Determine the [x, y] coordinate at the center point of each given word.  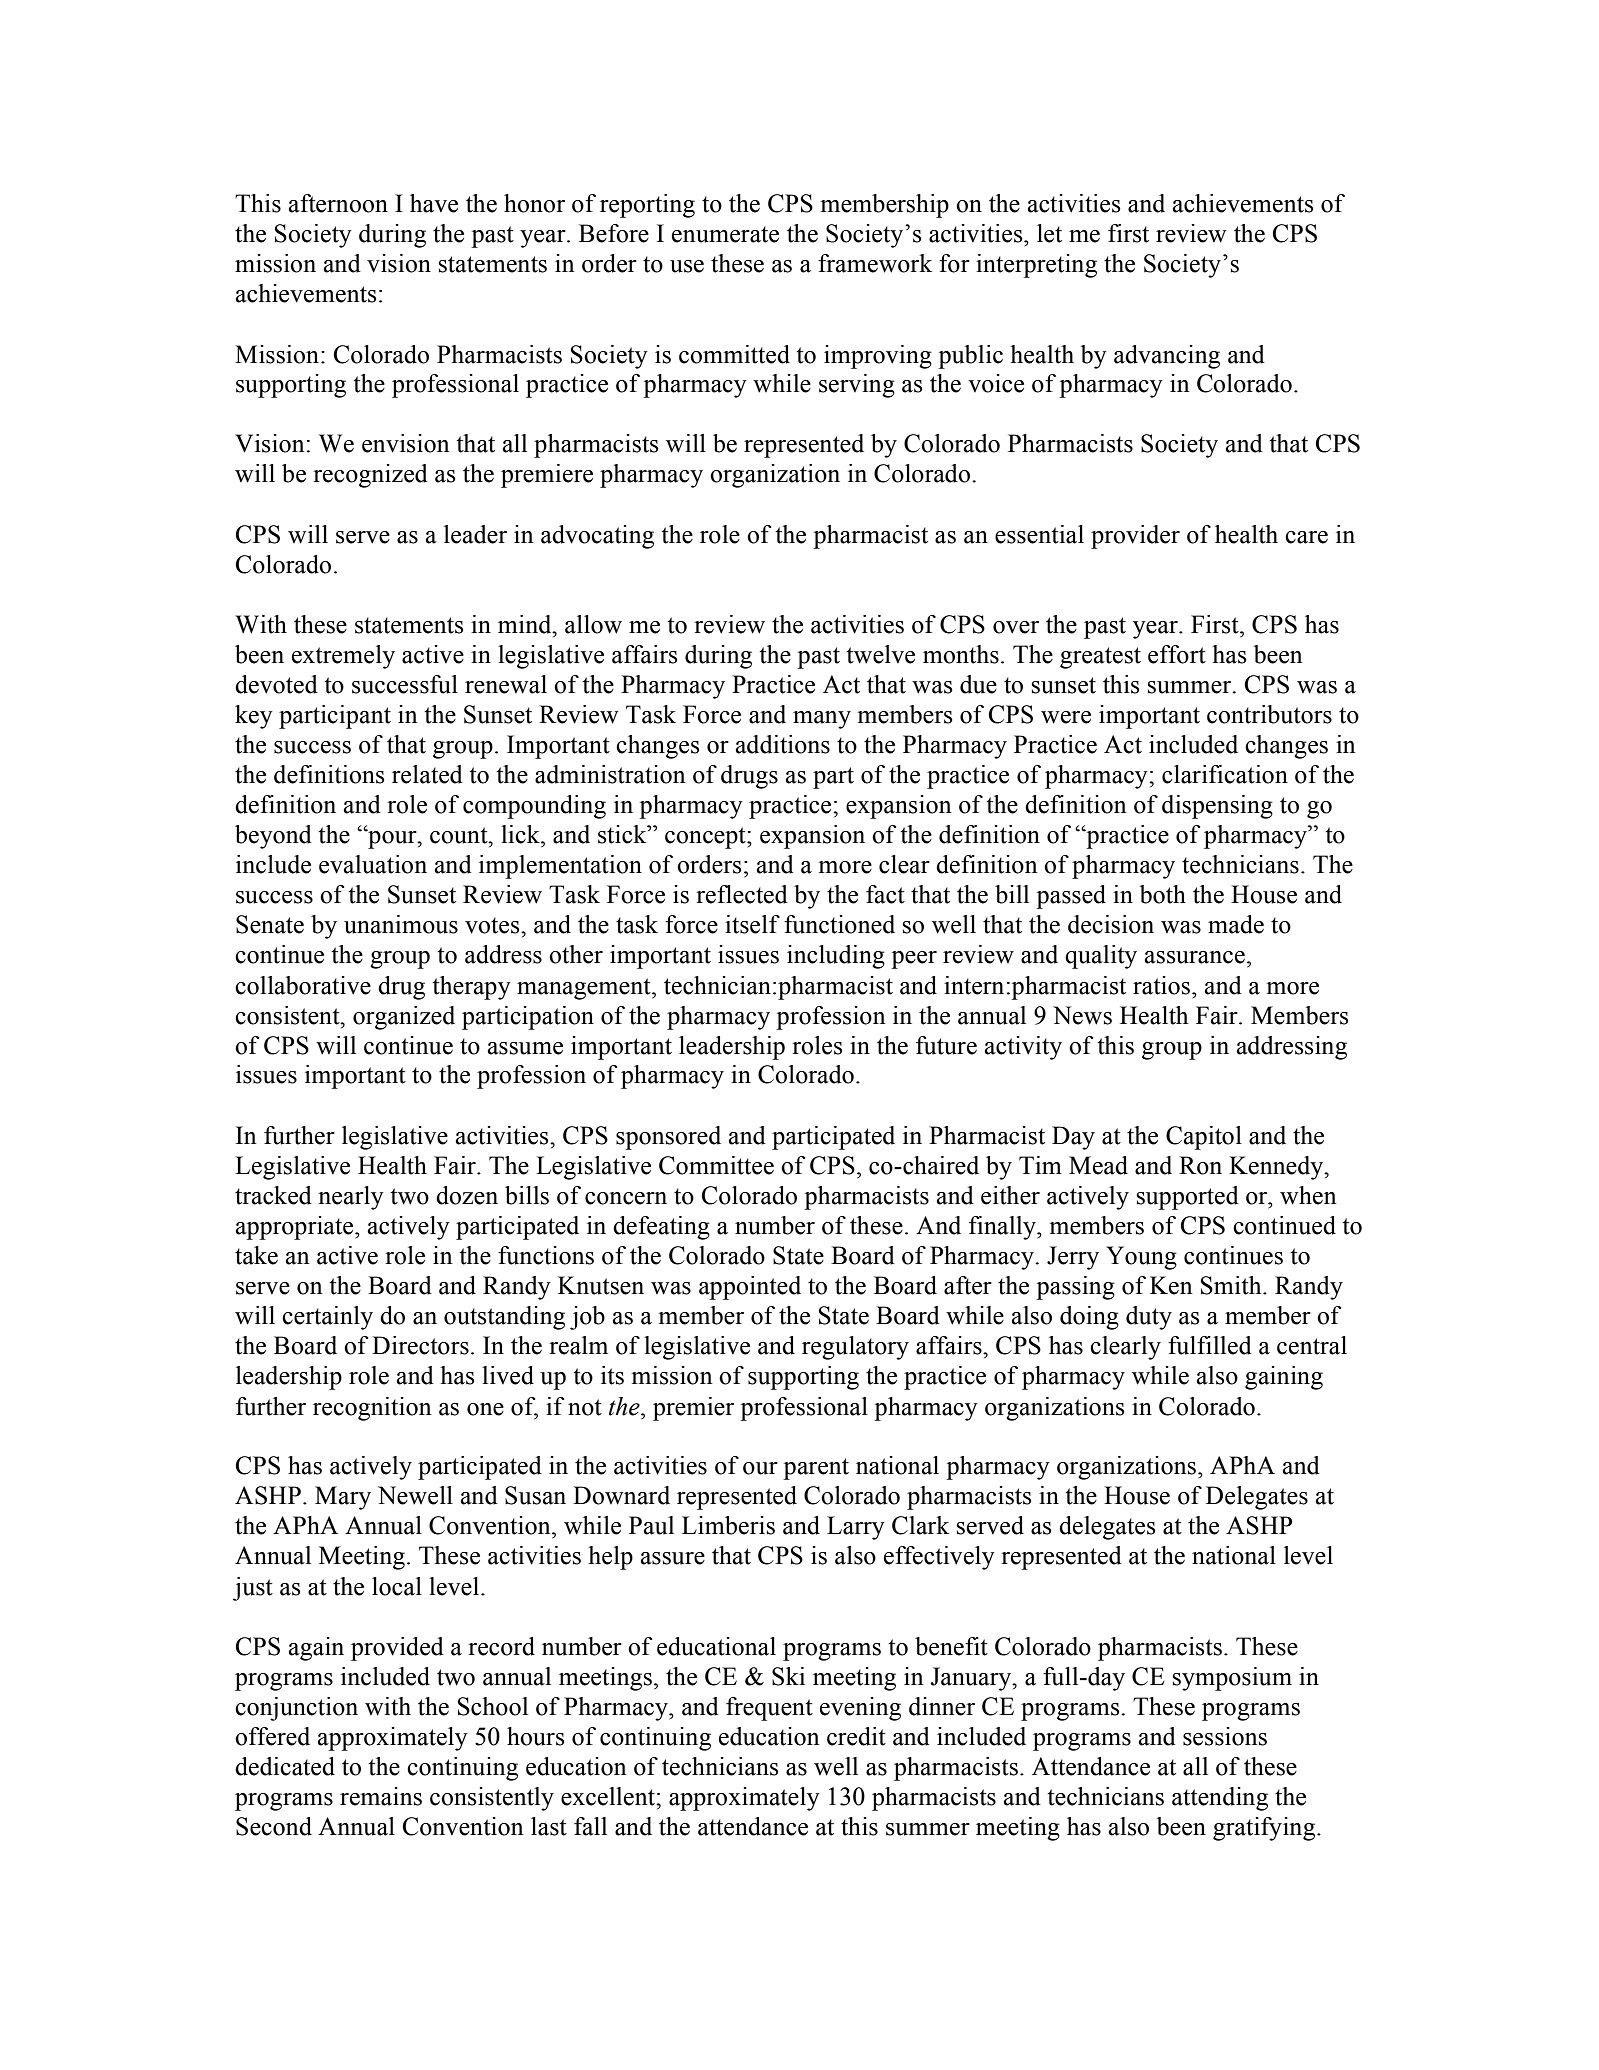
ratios [1163, 985]
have [434, 203]
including [836, 957]
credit [856, 1736]
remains [381, 1796]
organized [404, 1018]
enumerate [725, 234]
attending [1220, 1799]
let [1049, 233]
